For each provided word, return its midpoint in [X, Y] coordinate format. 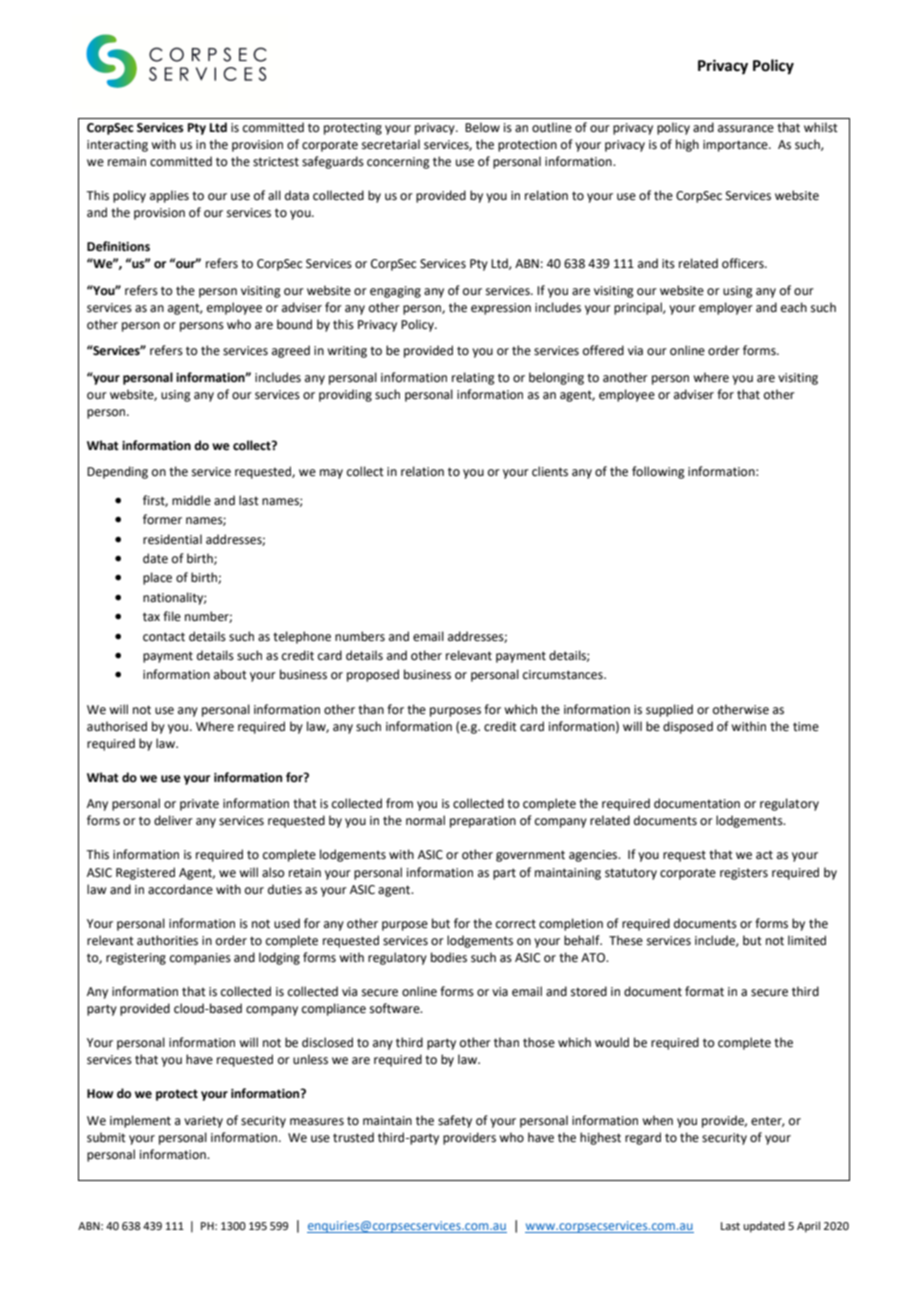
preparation [483, 822]
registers [744, 874]
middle [191, 500]
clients [550, 471]
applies [169, 196]
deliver [173, 820]
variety [203, 1122]
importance [736, 146]
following [658, 472]
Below [482, 127]
